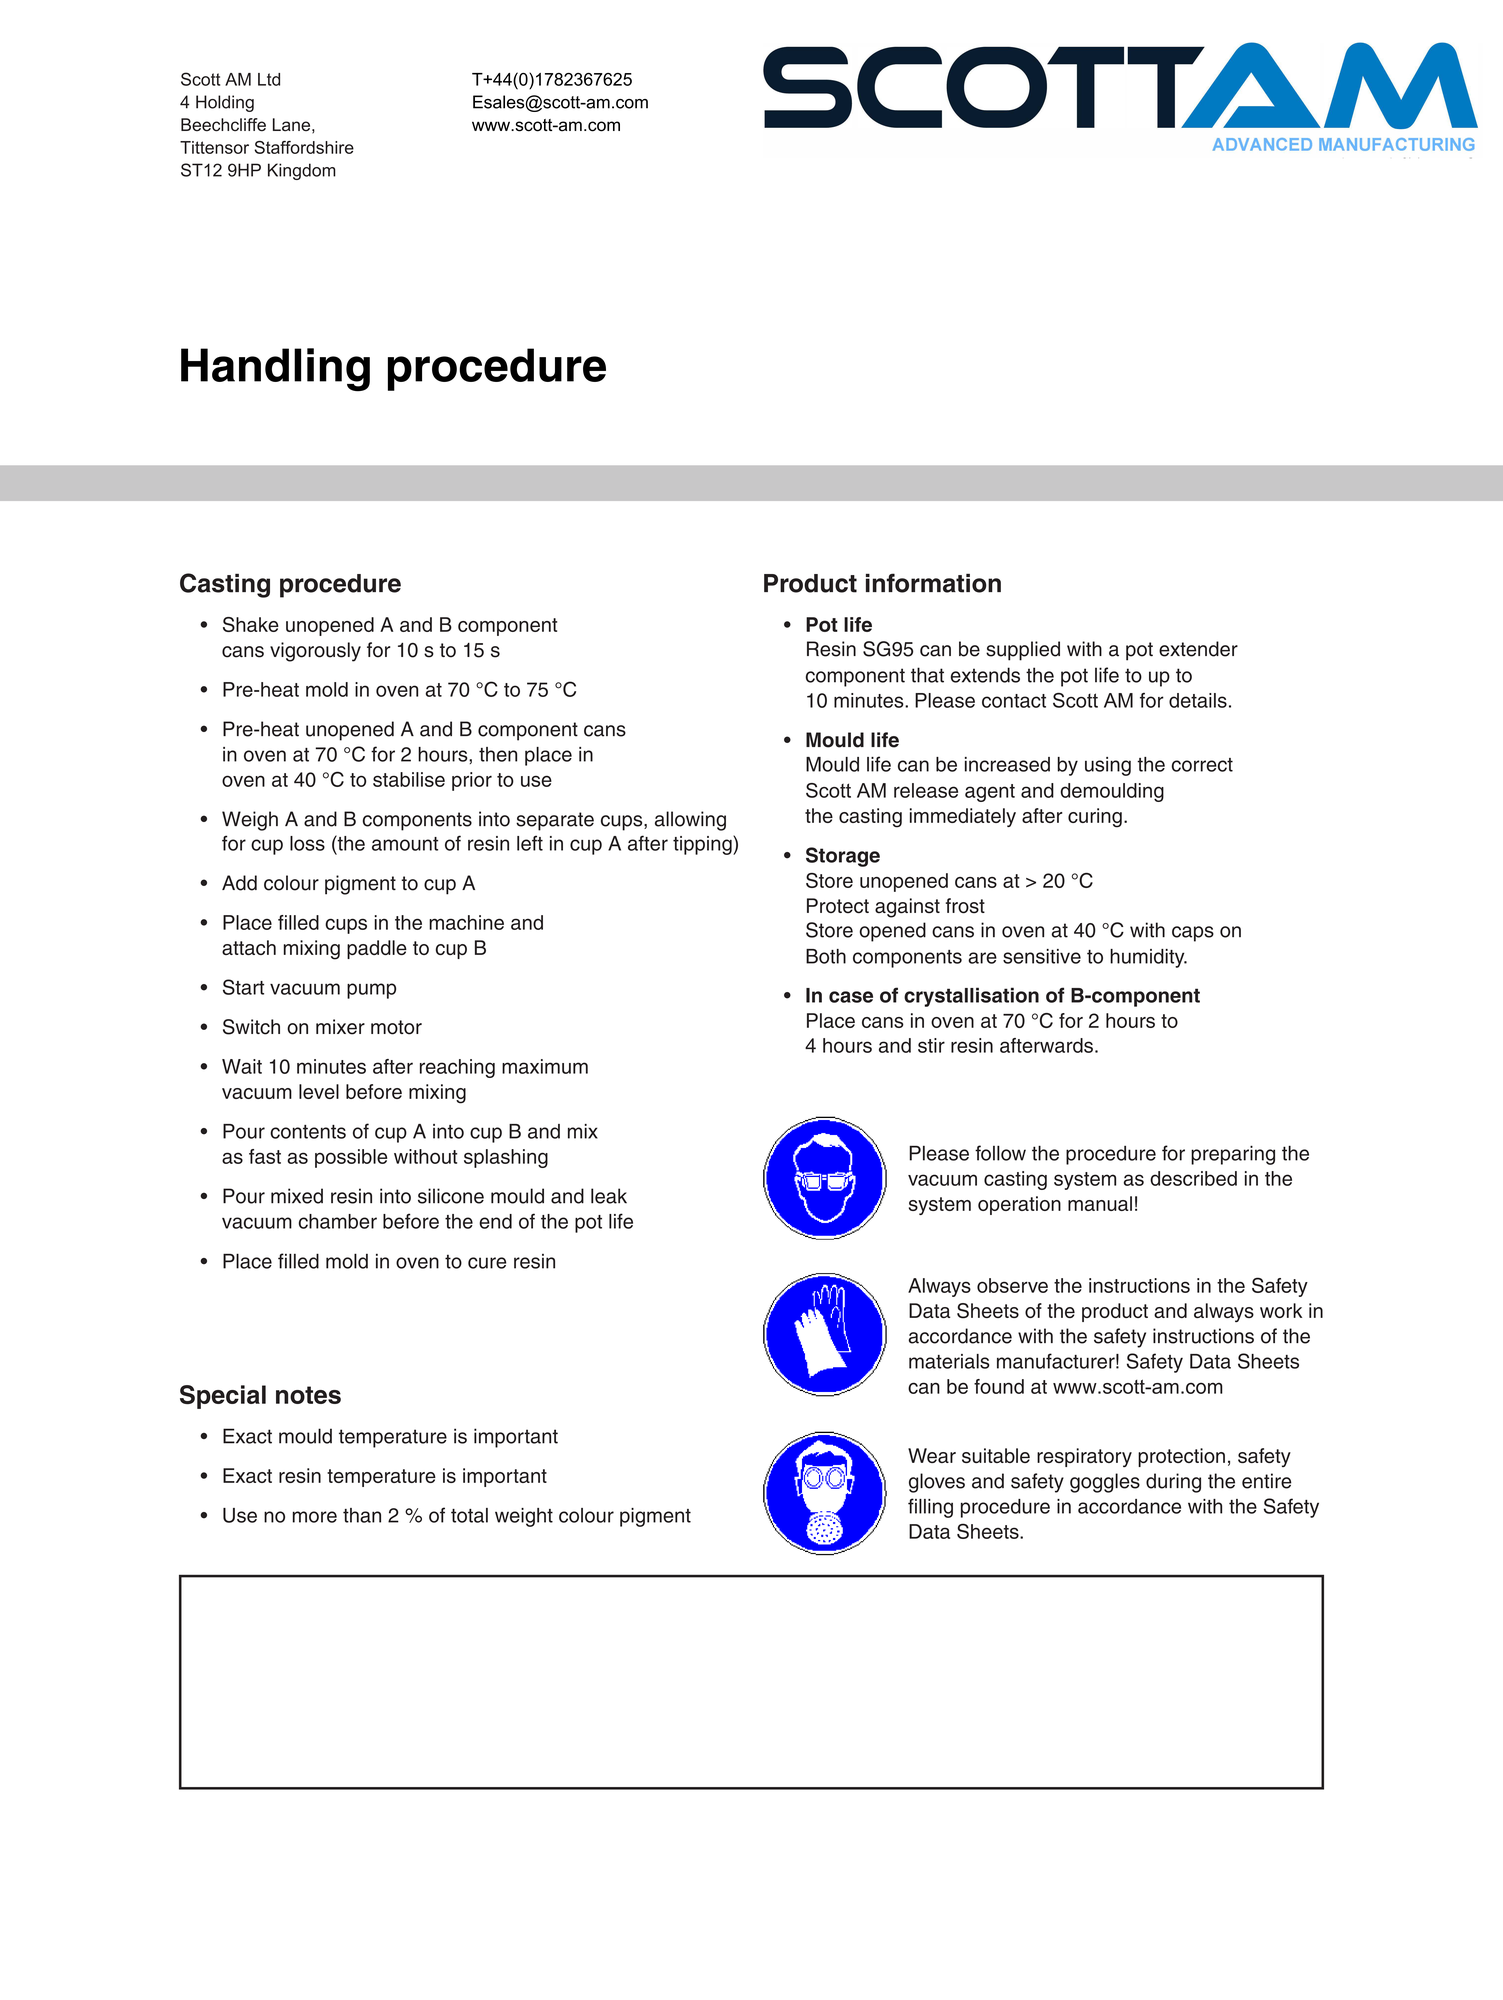  Describe the element at coordinates (932, 1455) in the image. I see `Wear` at that location.
